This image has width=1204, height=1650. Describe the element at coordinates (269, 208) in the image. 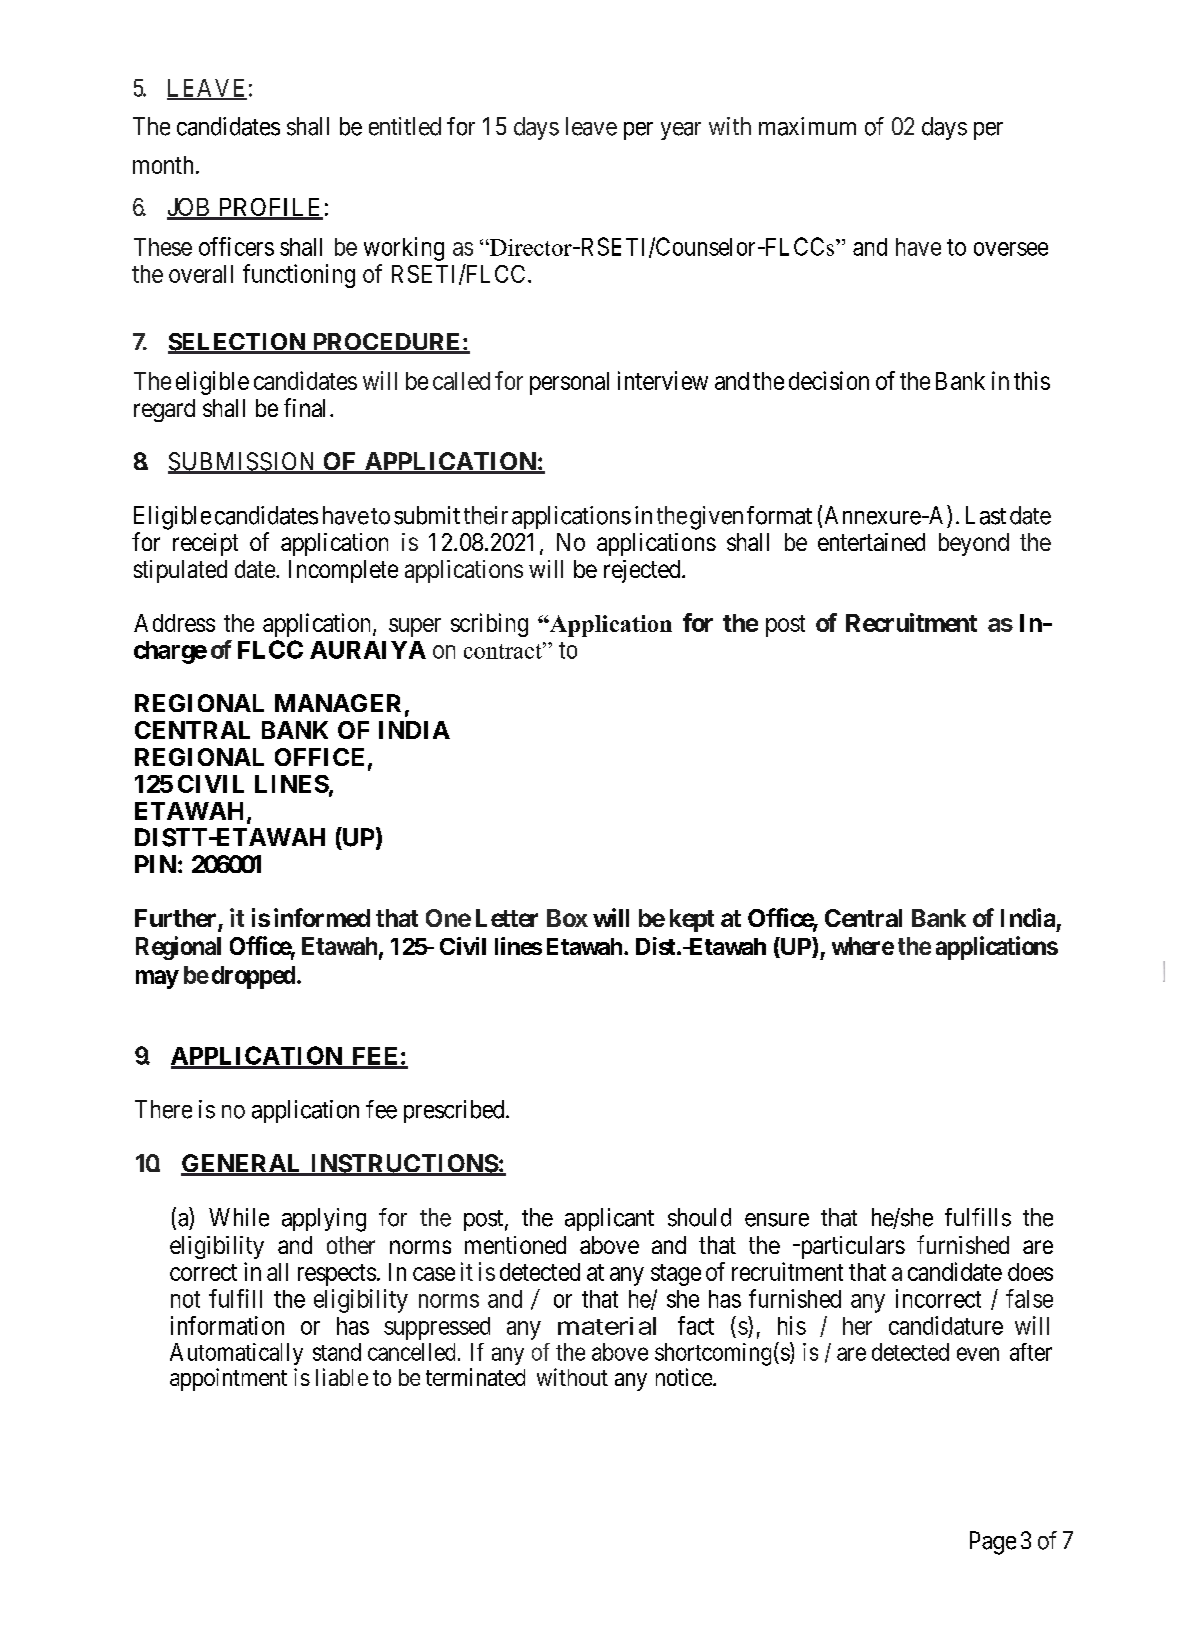

I see `PROFILE` at that location.
